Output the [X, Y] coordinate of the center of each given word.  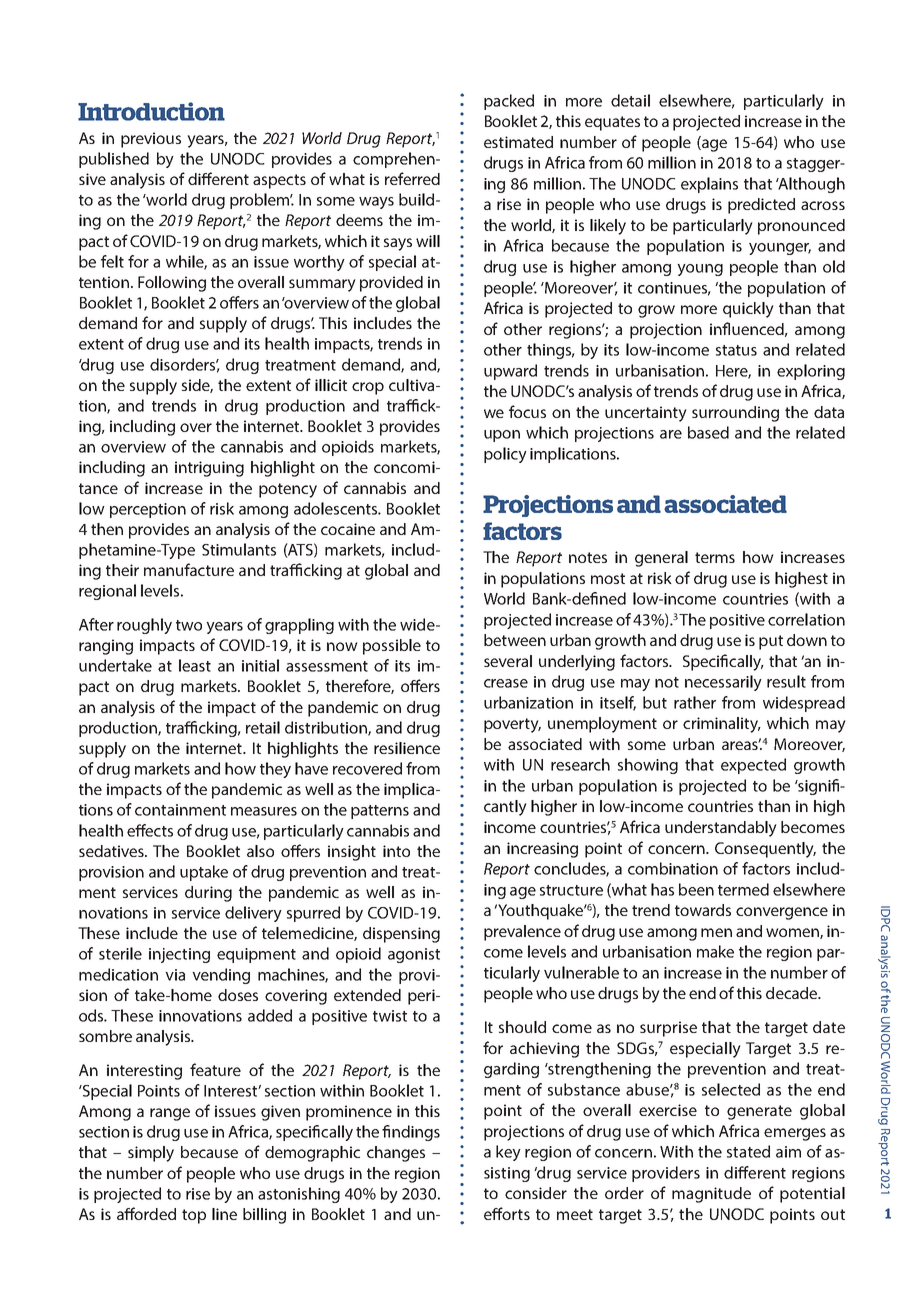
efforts [507, 1213]
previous [151, 140]
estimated [518, 142]
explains [709, 185]
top [194, 1216]
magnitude [711, 1195]
